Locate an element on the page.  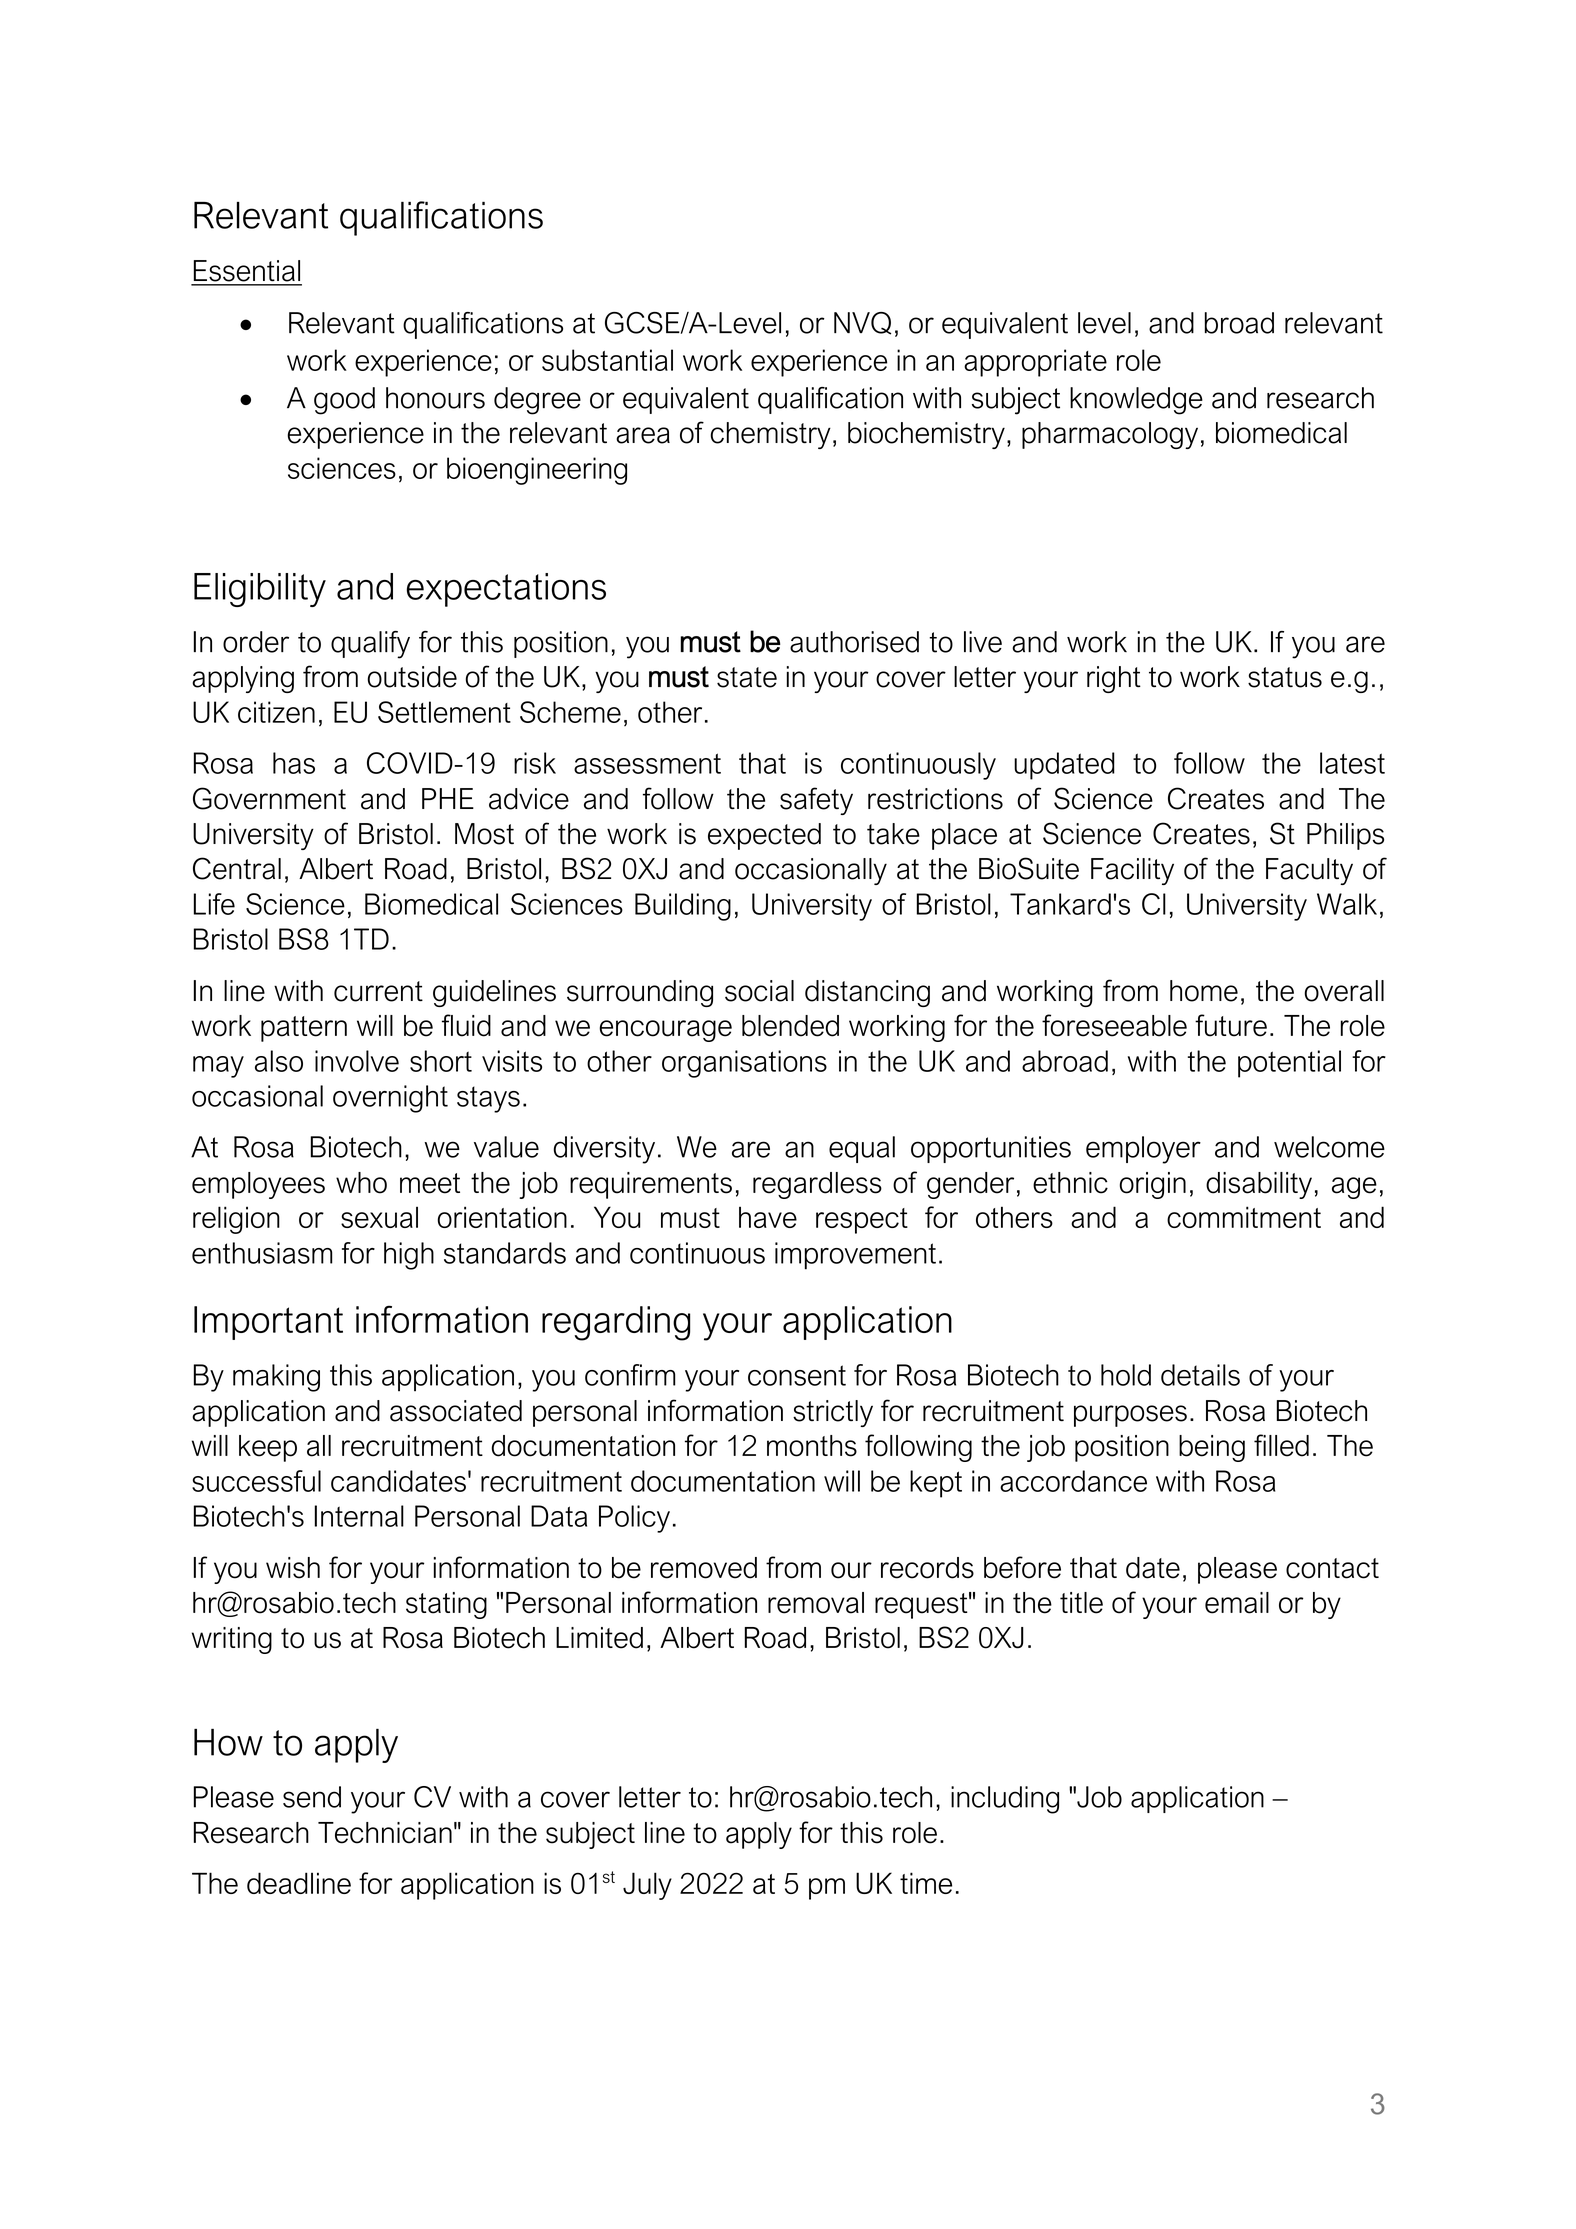
status is located at coordinates (1285, 677).
